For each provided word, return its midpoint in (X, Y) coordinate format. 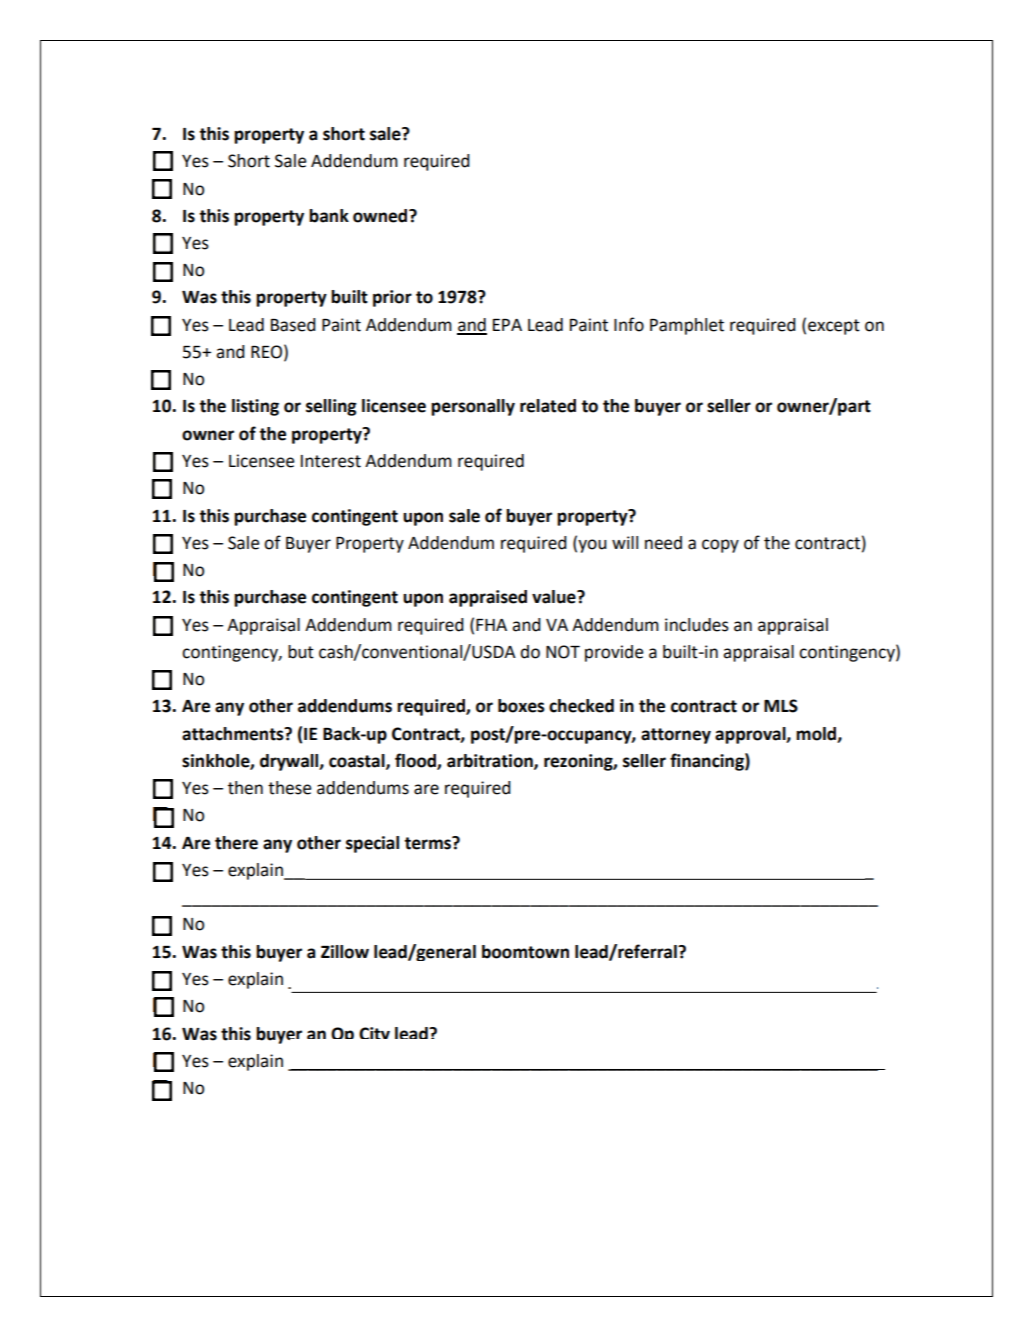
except (834, 327)
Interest (331, 461)
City (374, 1033)
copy (720, 546)
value (555, 597)
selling (331, 407)
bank (329, 216)
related (548, 406)
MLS (781, 706)
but (301, 652)
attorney (676, 736)
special (372, 844)
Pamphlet (687, 326)
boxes (521, 706)
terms (429, 843)
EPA (507, 325)
